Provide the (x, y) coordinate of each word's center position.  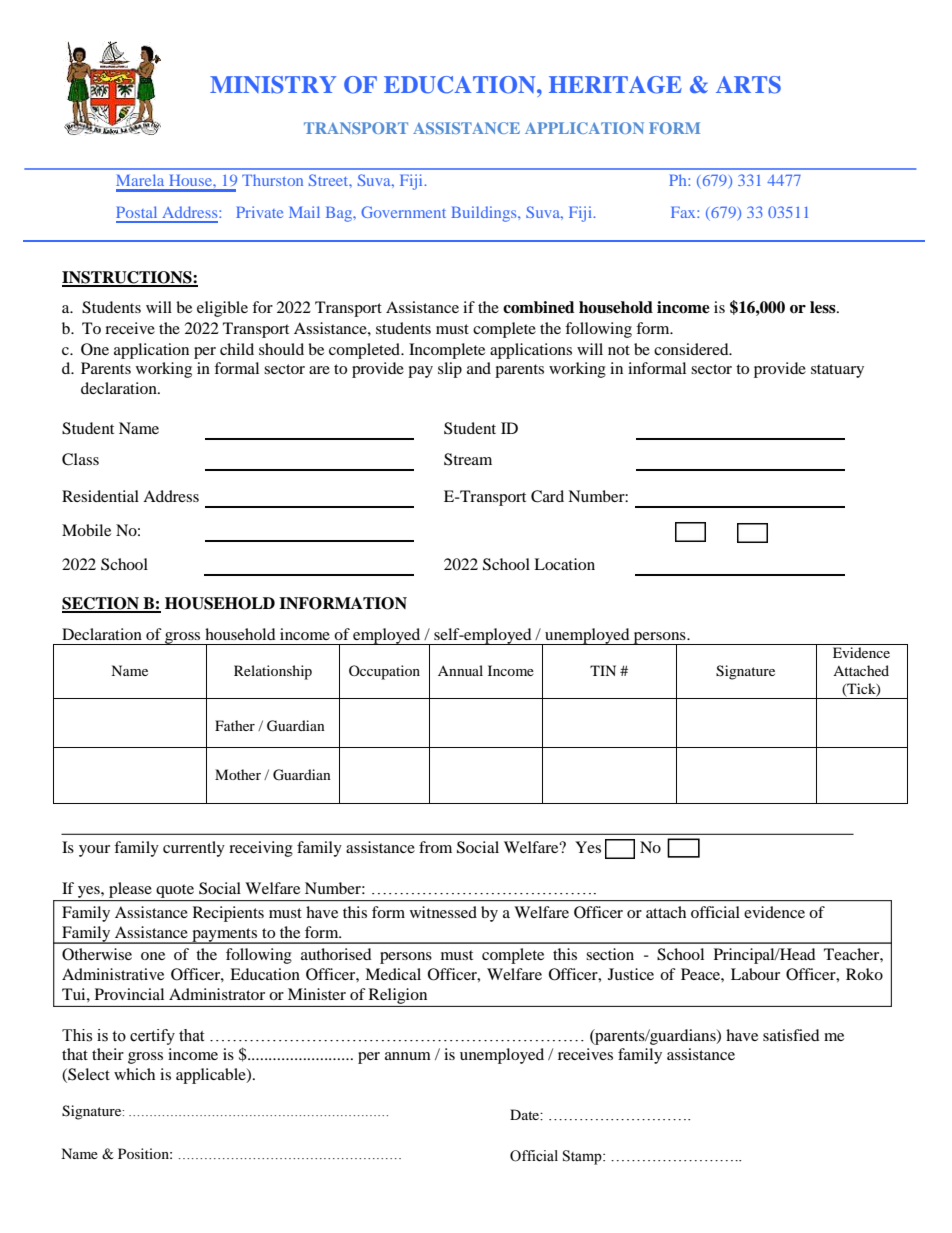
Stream (468, 459)
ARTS (748, 85)
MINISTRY (273, 85)
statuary (837, 371)
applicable (212, 1076)
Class (80, 459)
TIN (603, 670)
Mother (238, 774)
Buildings (485, 214)
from (435, 847)
